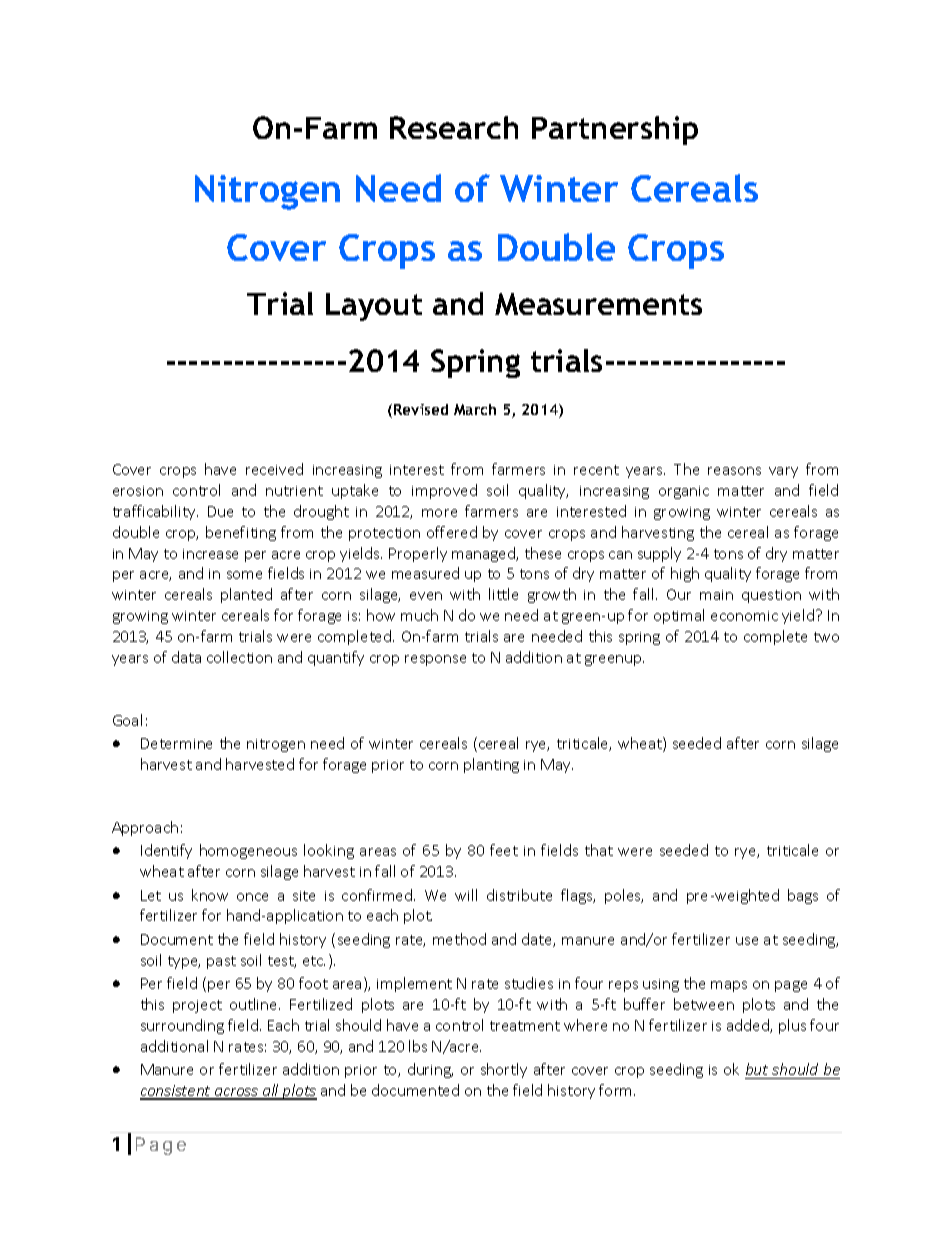 Image resolution: width=952 pixels, height=1233 pixels. What do you see at coordinates (598, 304) in the screenshot?
I see `Measurements` at bounding box center [598, 304].
